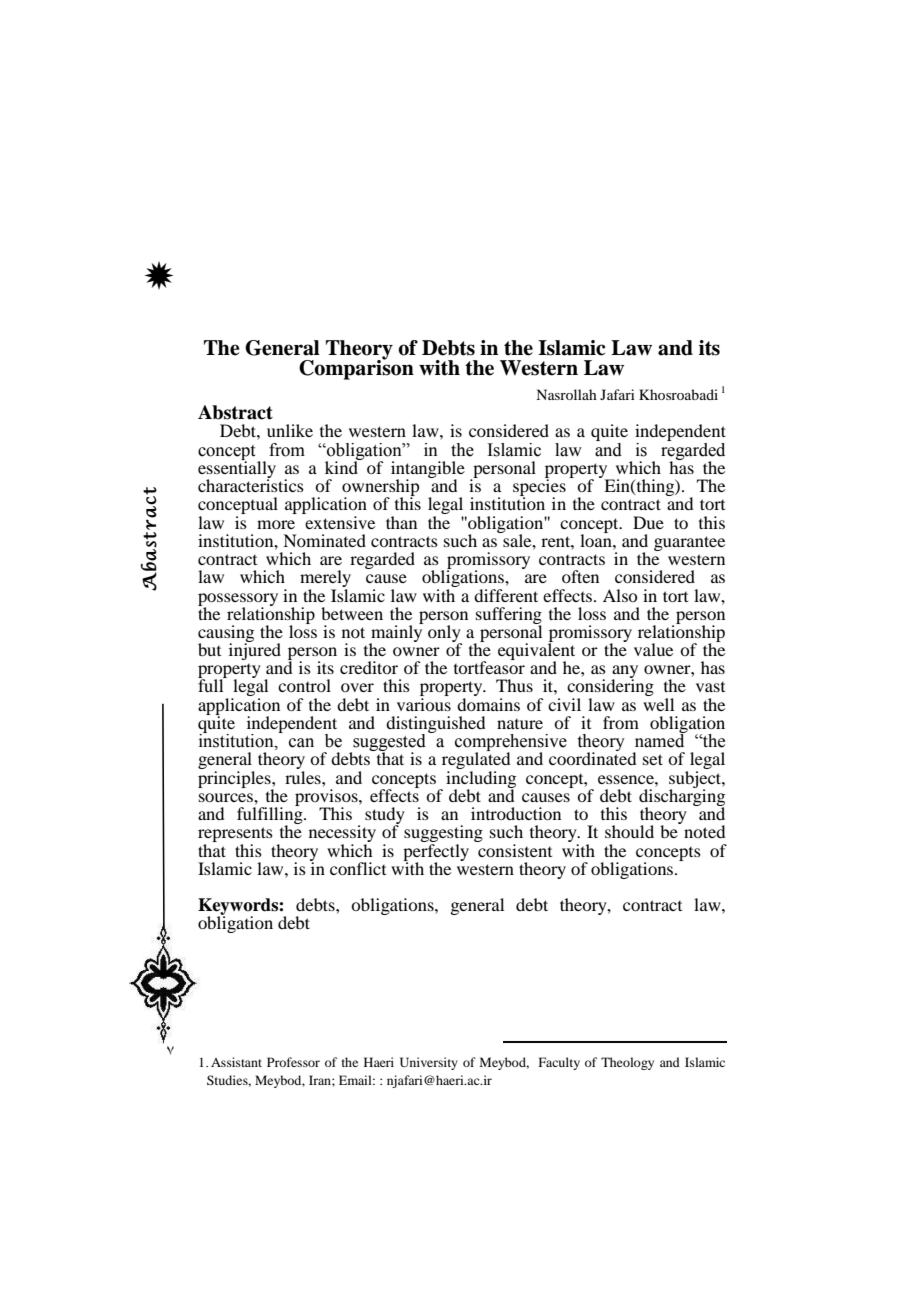 Image resolution: width=924 pixels, height=1308 pixels. I want to click on can, so click(301, 743).
